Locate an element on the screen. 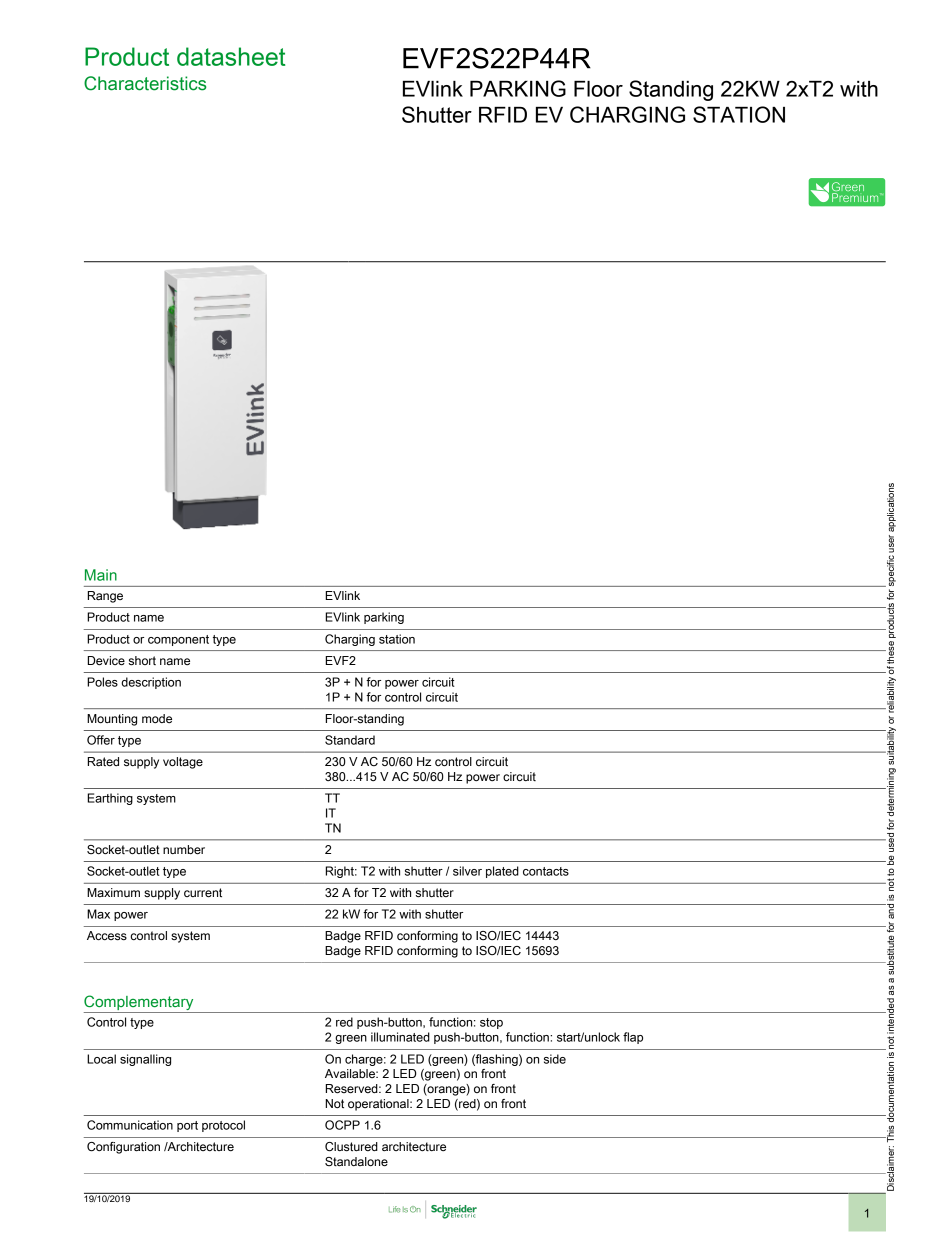 The image size is (952, 1233). short is located at coordinates (142, 661).
